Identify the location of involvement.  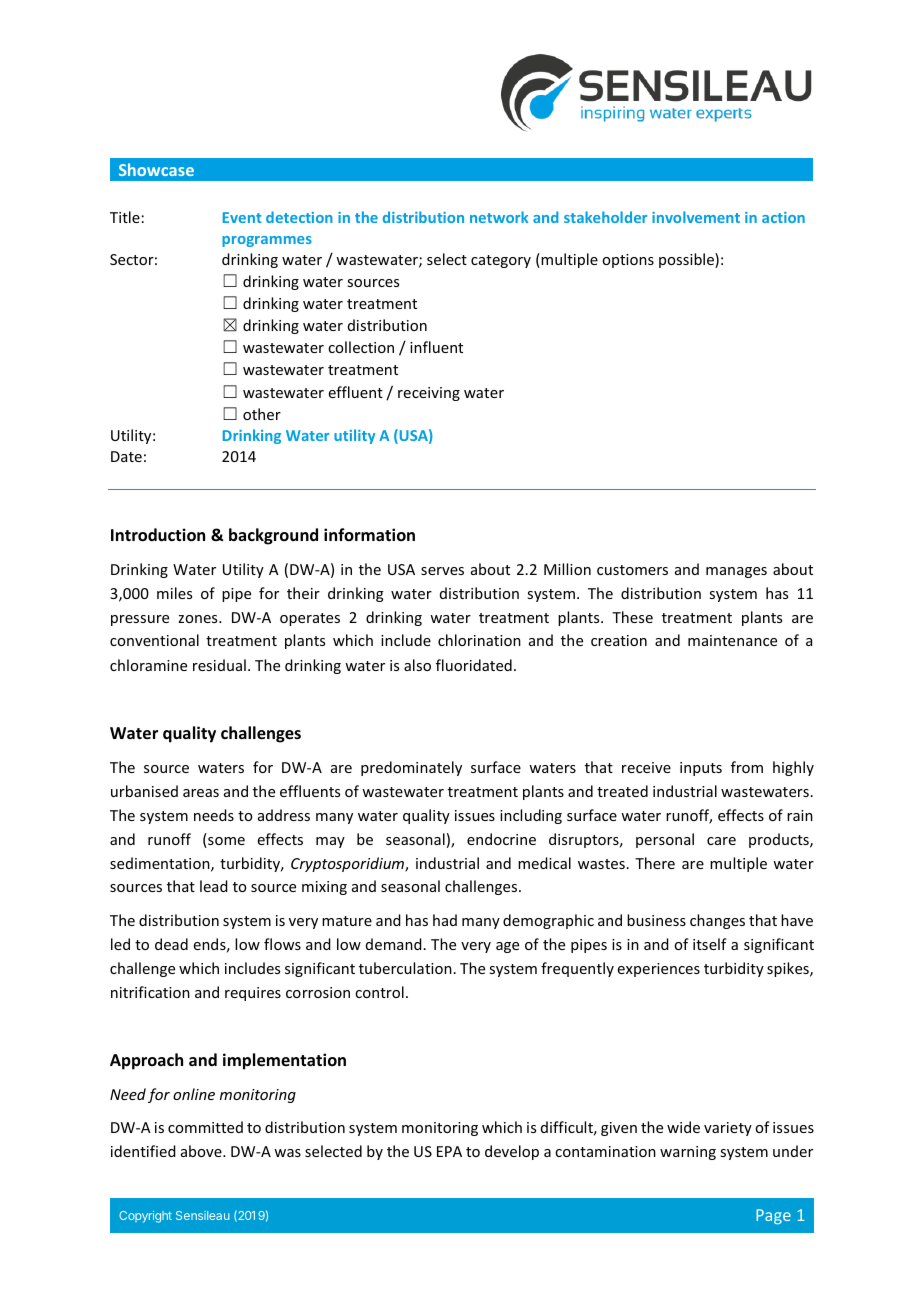
(696, 217).
